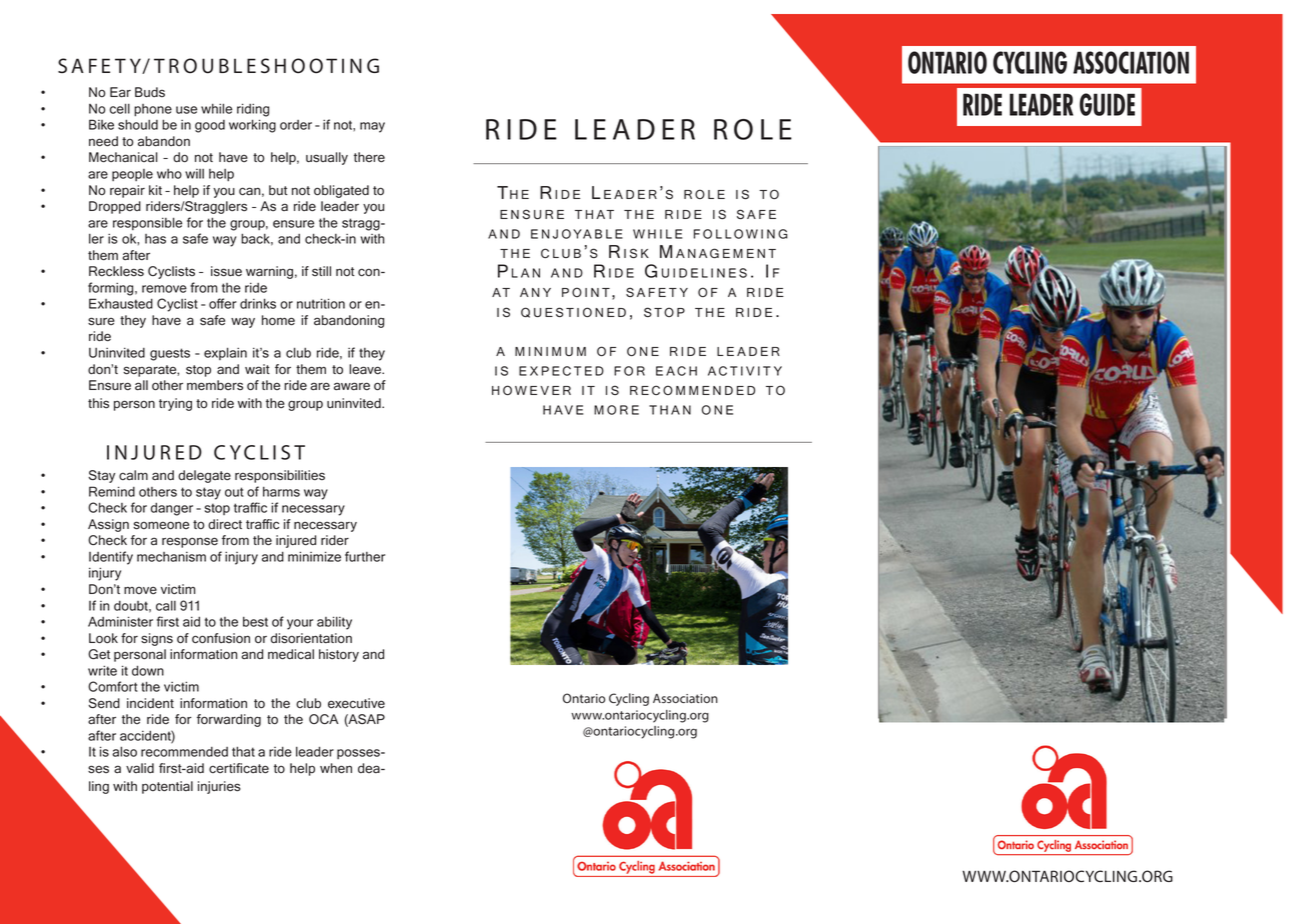 The width and height of the screenshot is (1296, 924). I want to click on leave, so click(366, 369).
